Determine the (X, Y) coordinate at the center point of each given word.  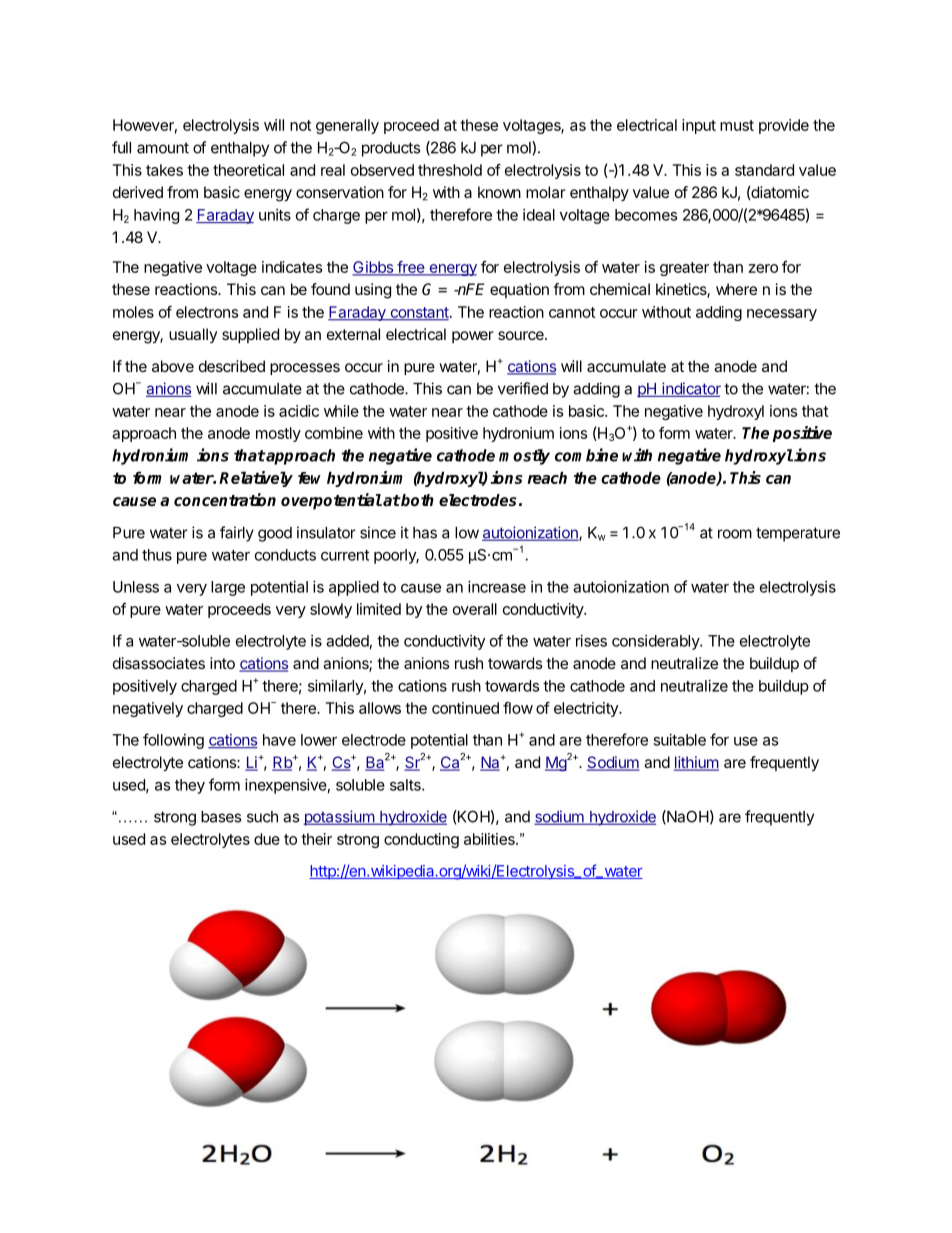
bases (221, 817)
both (416, 500)
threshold (450, 170)
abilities (490, 839)
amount (163, 148)
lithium (696, 763)
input (699, 126)
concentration (225, 499)
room (735, 534)
